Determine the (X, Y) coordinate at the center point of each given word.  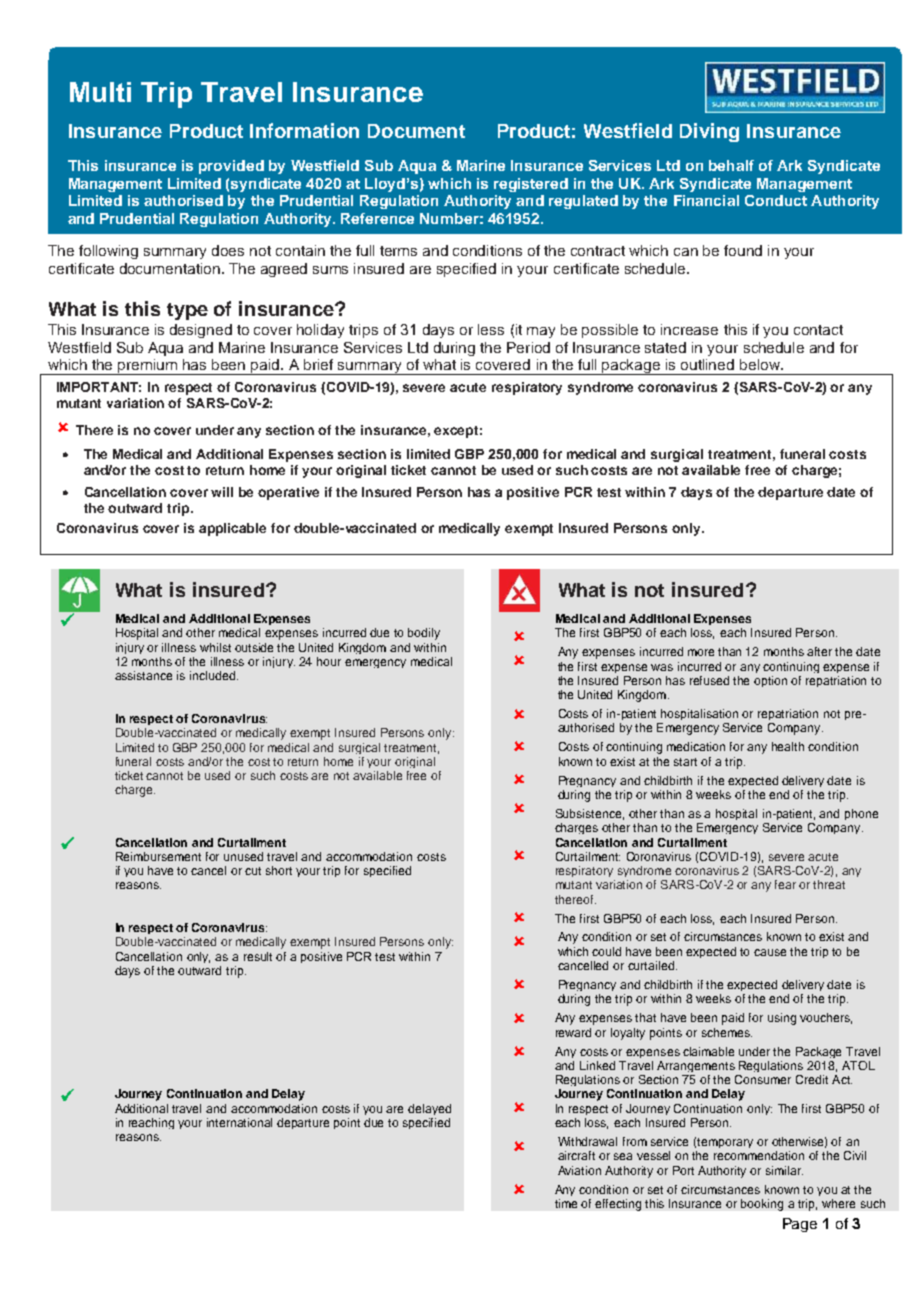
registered (531, 185)
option (770, 681)
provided (231, 167)
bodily (424, 634)
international (239, 1122)
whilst (215, 647)
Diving (709, 132)
